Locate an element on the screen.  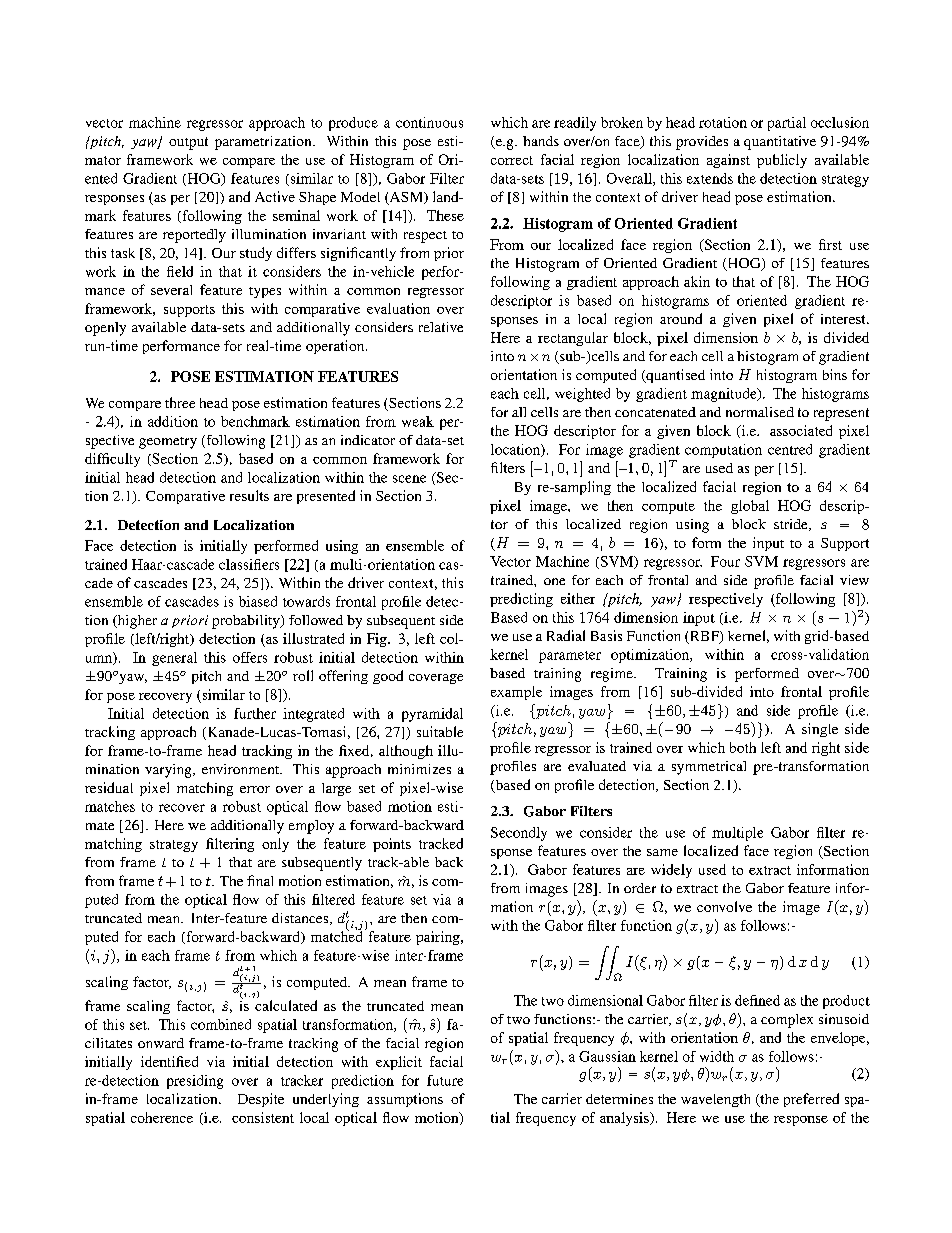
scene is located at coordinates (409, 479).
